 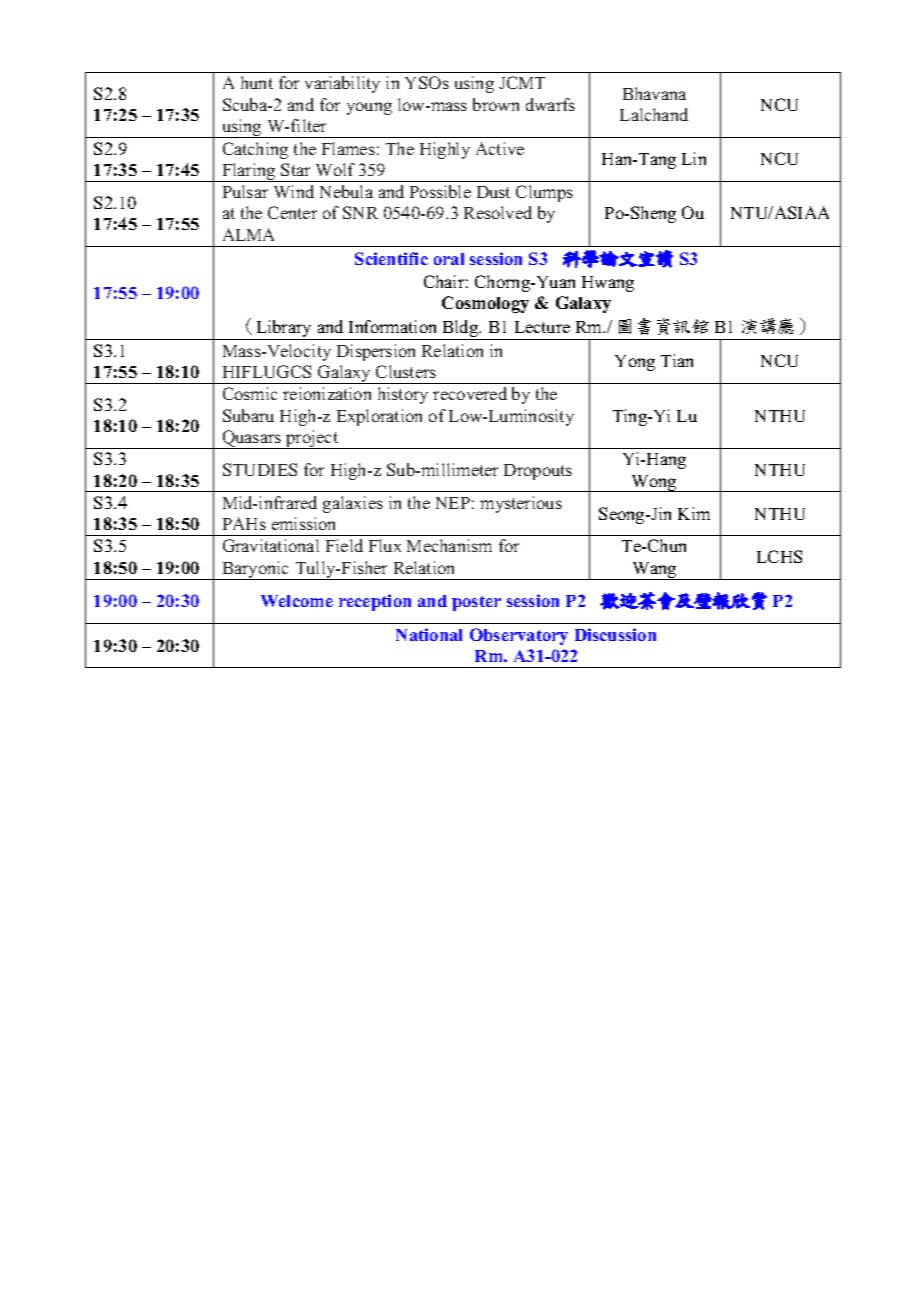 What do you see at coordinates (615, 634) in the page?
I see `Discussion` at bounding box center [615, 634].
